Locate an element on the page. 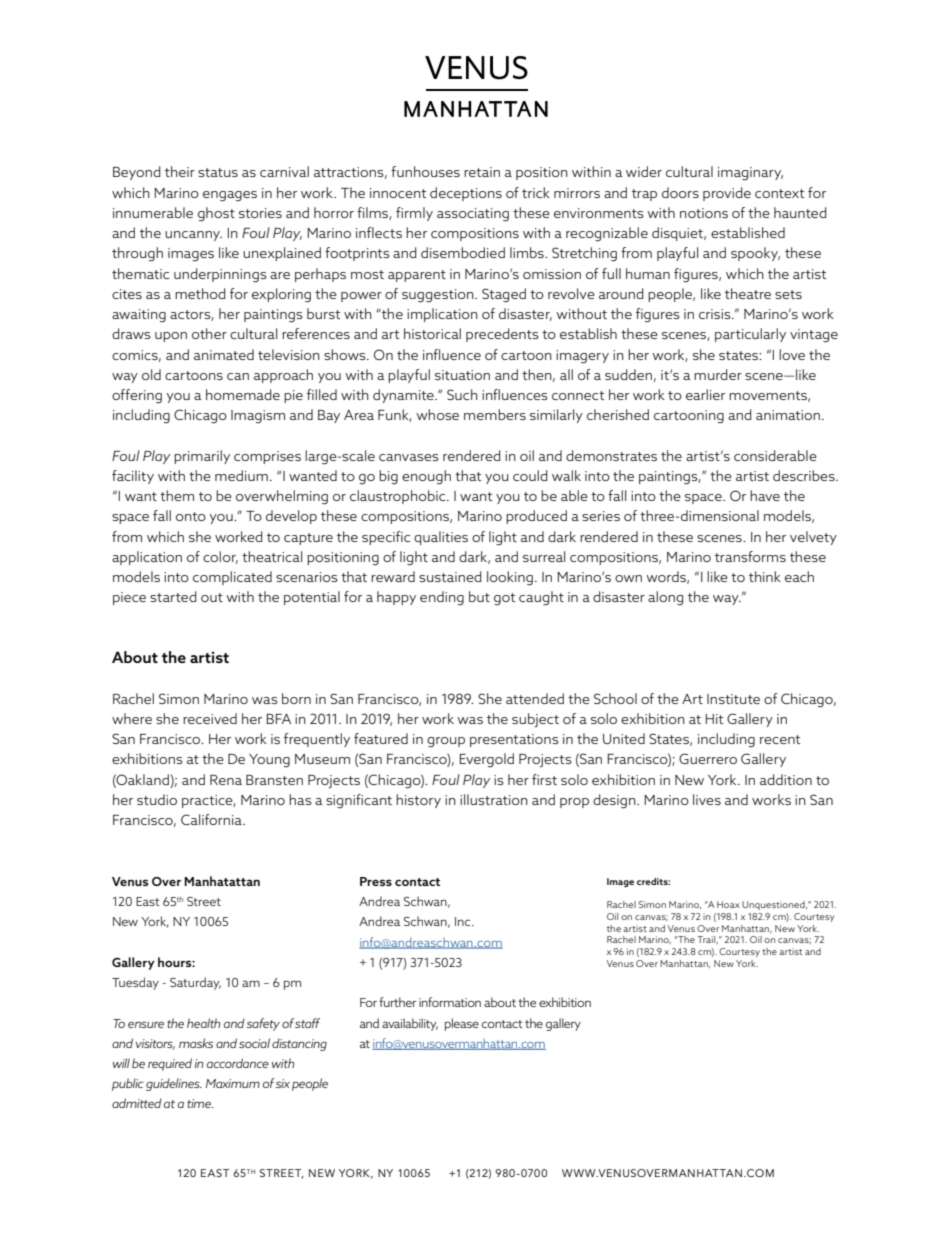 This document has height=1233, width=952. provide is located at coordinates (727, 194).
